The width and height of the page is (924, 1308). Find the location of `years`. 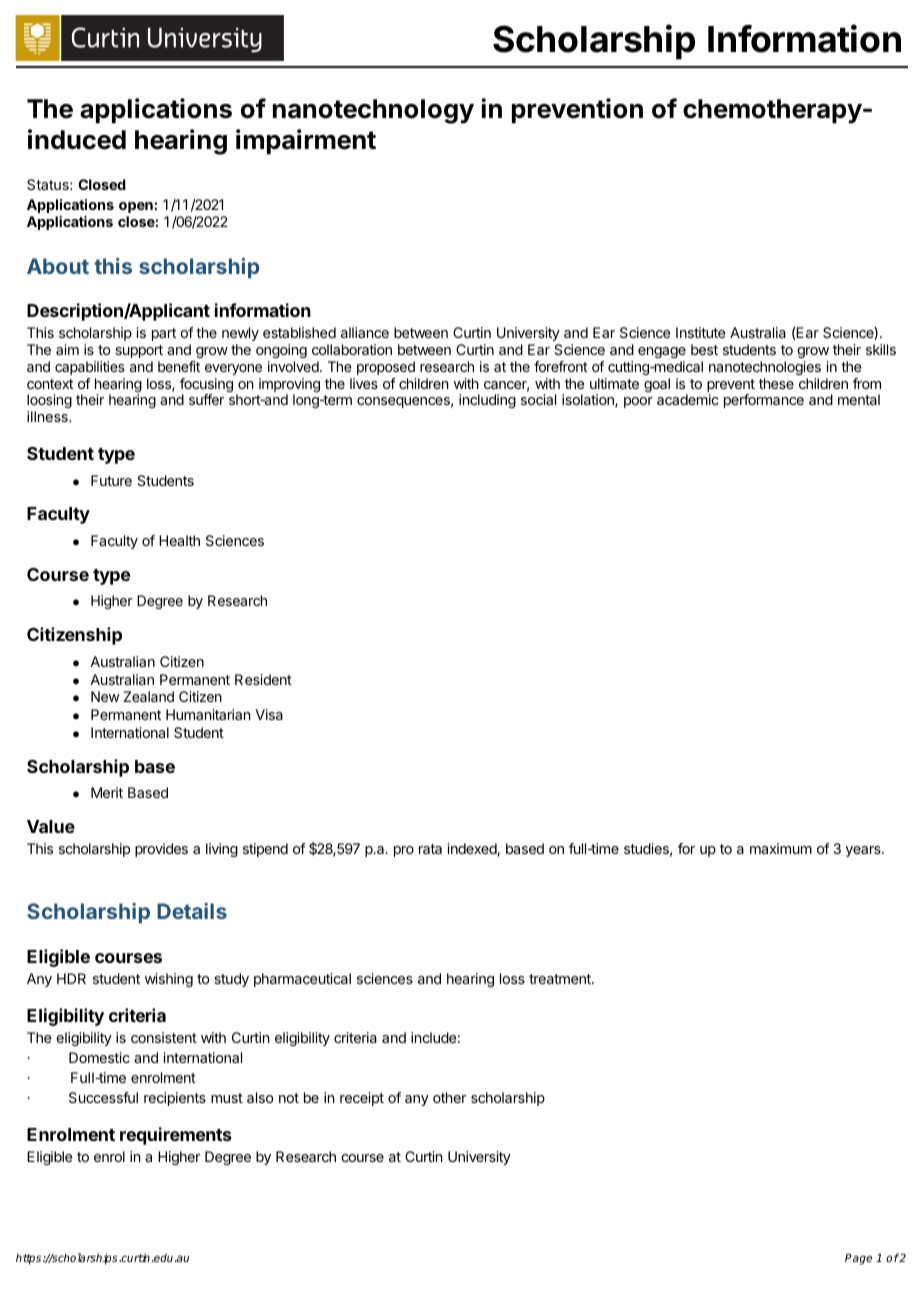

years is located at coordinates (864, 851).
